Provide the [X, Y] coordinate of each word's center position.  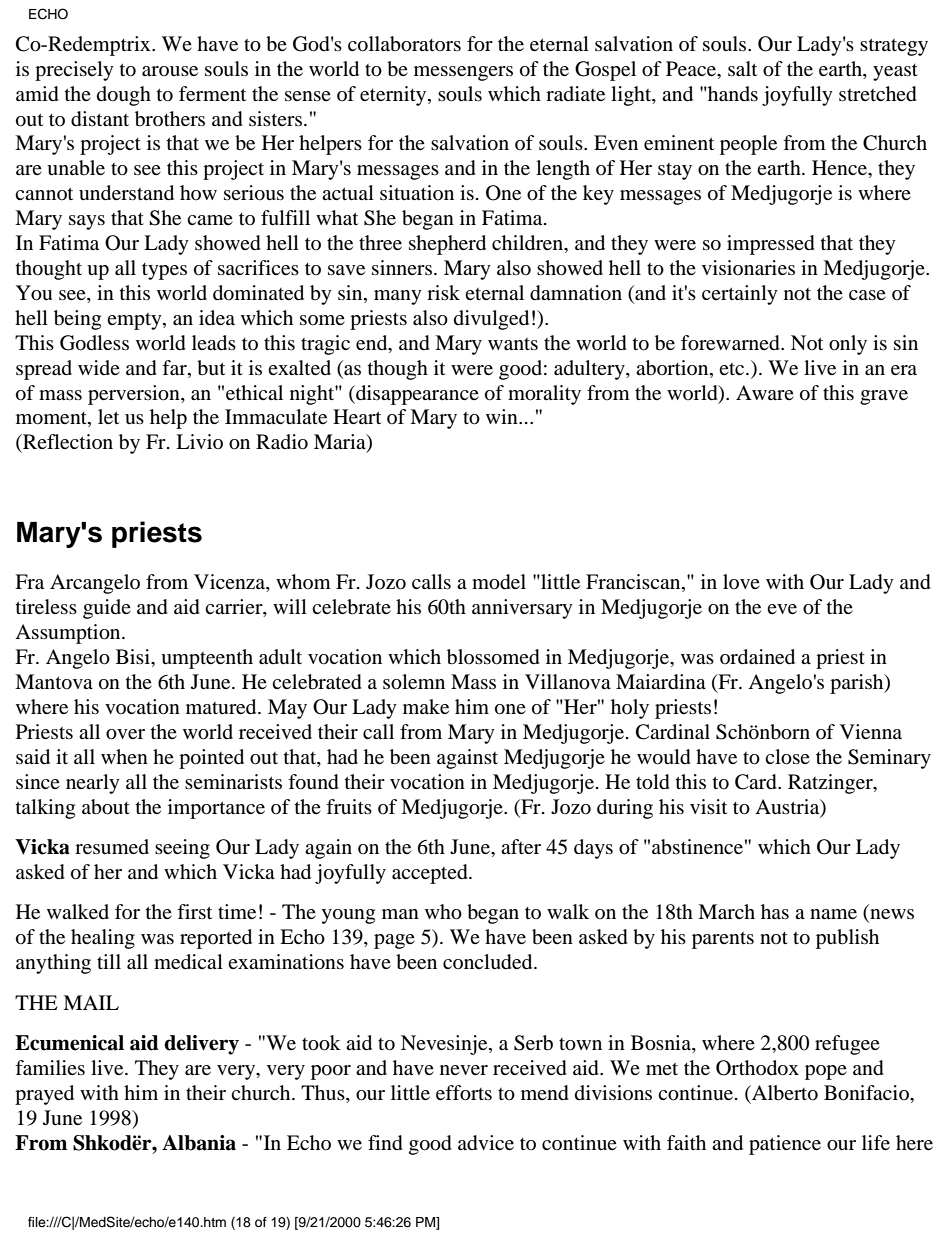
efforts [464, 1093]
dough [124, 96]
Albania [199, 1143]
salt [742, 69]
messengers [463, 73]
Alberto [784, 1093]
